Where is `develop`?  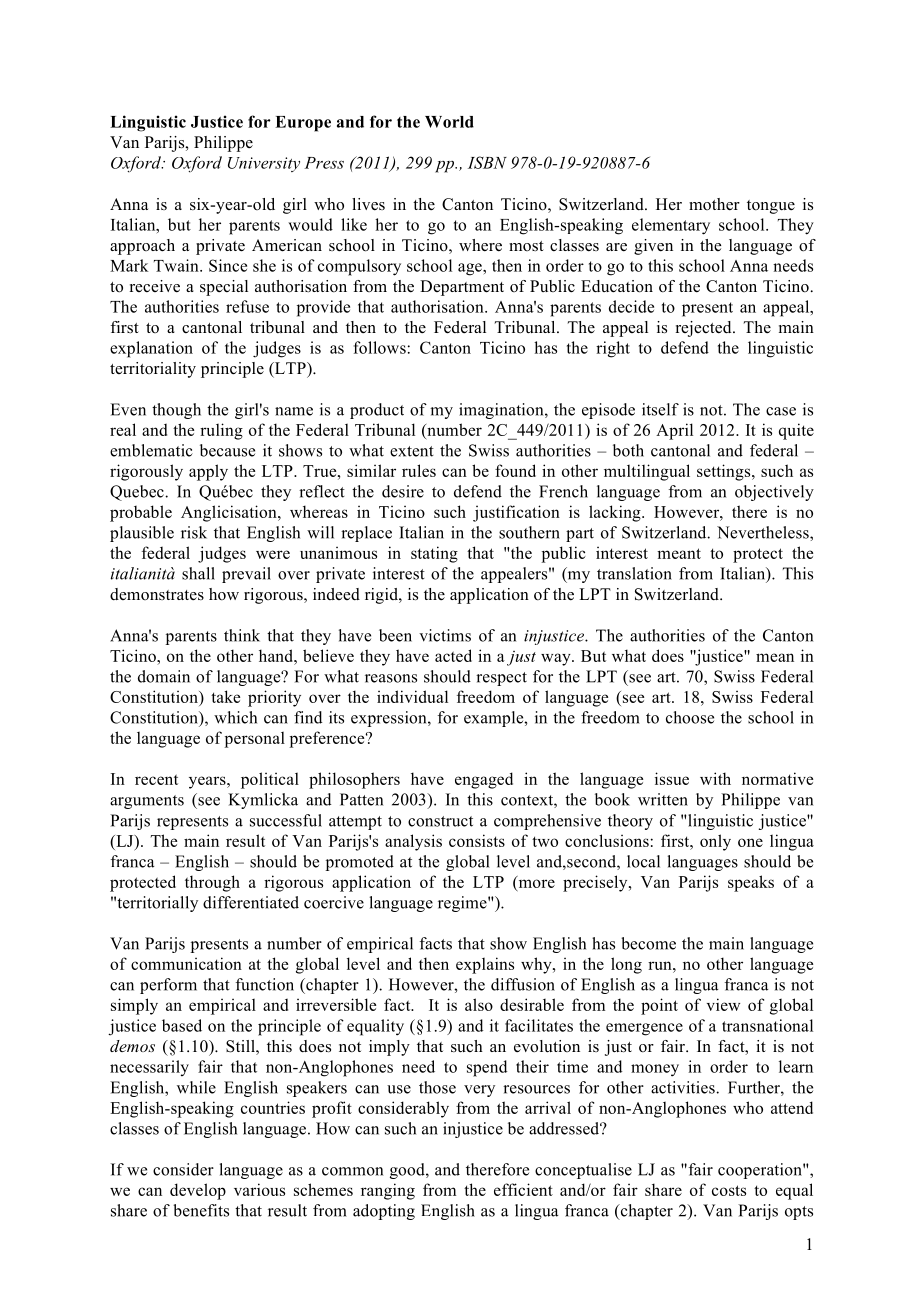 develop is located at coordinates (198, 1191).
